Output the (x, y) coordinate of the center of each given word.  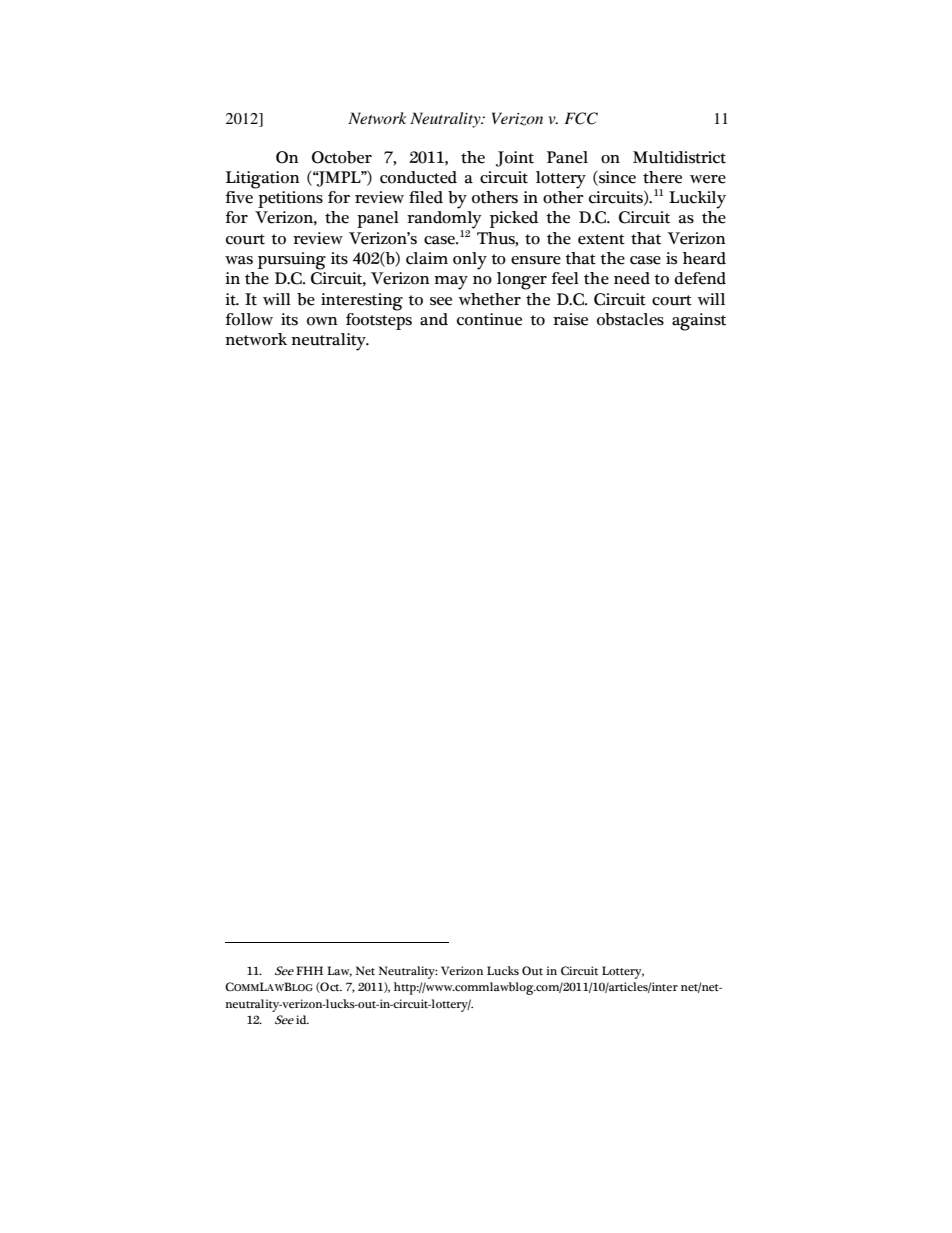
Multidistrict (679, 157)
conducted (418, 177)
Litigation (263, 180)
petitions (290, 199)
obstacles (630, 319)
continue (489, 319)
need (632, 278)
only (470, 261)
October (342, 157)
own (322, 321)
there (662, 177)
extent (601, 239)
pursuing (292, 261)
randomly (444, 221)
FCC (581, 118)
